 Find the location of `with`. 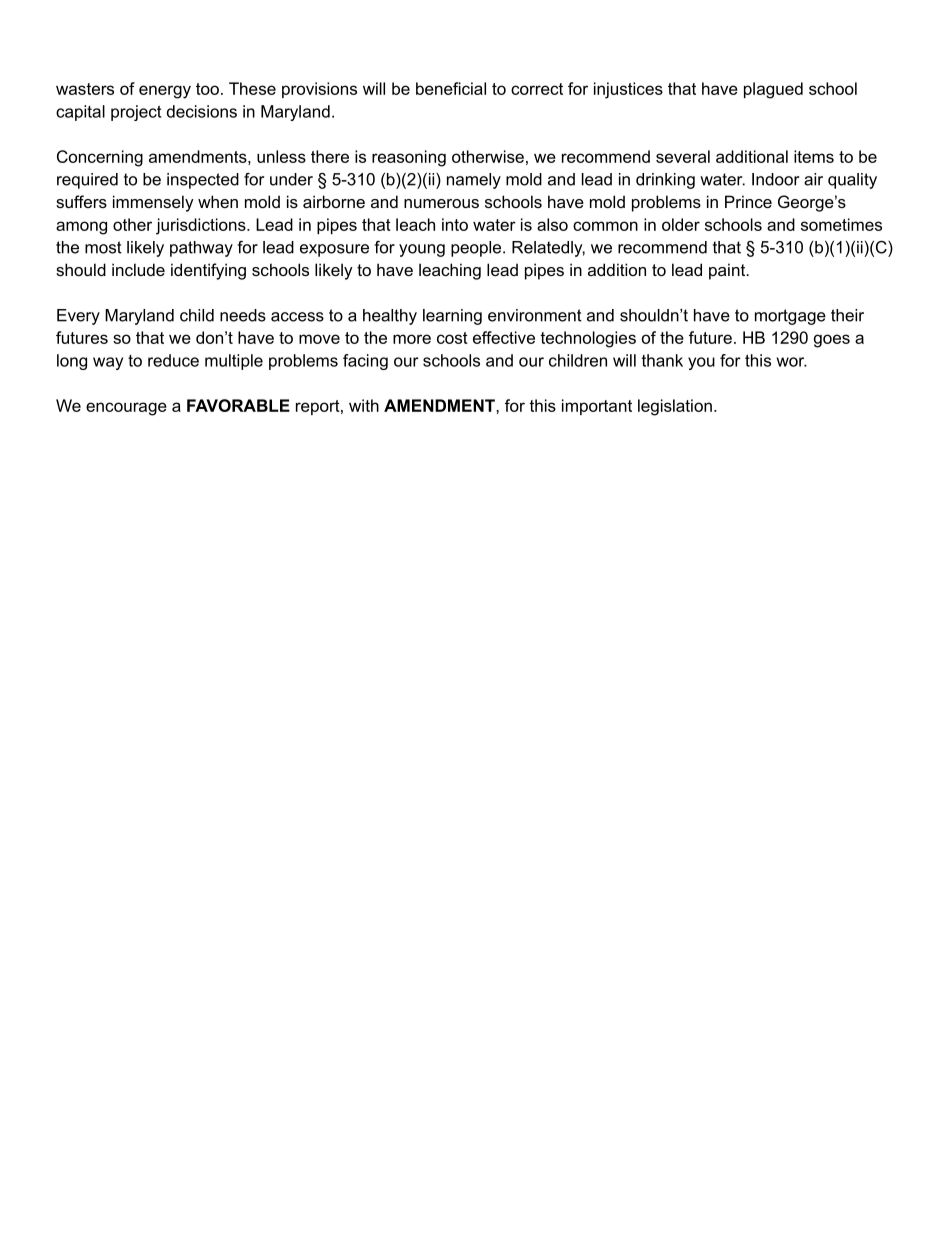

with is located at coordinates (364, 405).
